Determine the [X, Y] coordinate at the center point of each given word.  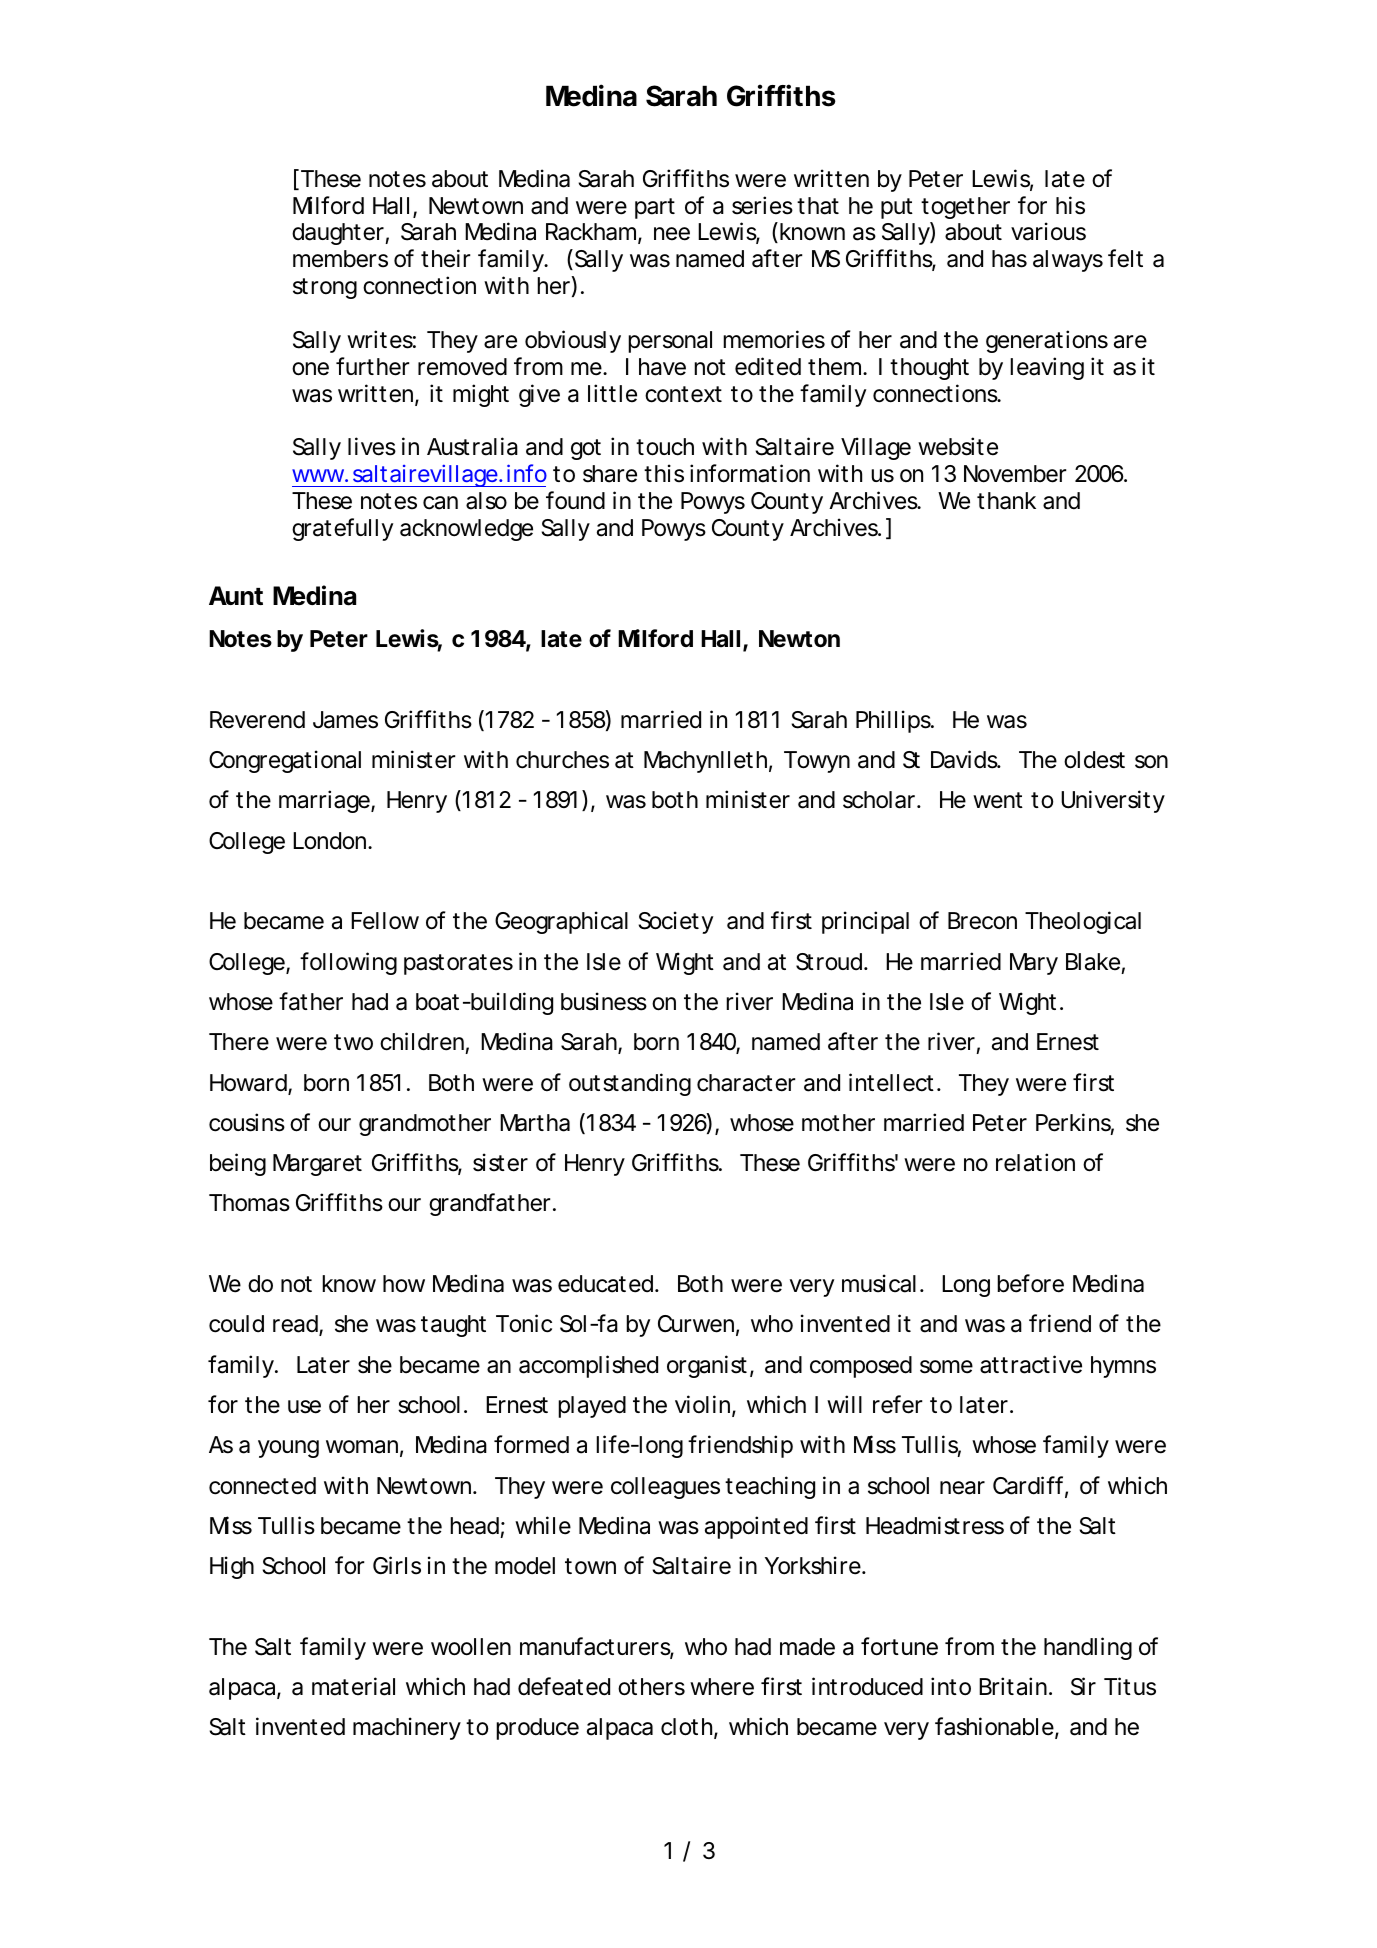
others [651, 1687]
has [1009, 259]
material [353, 1686]
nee [672, 234]
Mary [1034, 964]
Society [676, 922]
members [340, 259]
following [348, 963]
